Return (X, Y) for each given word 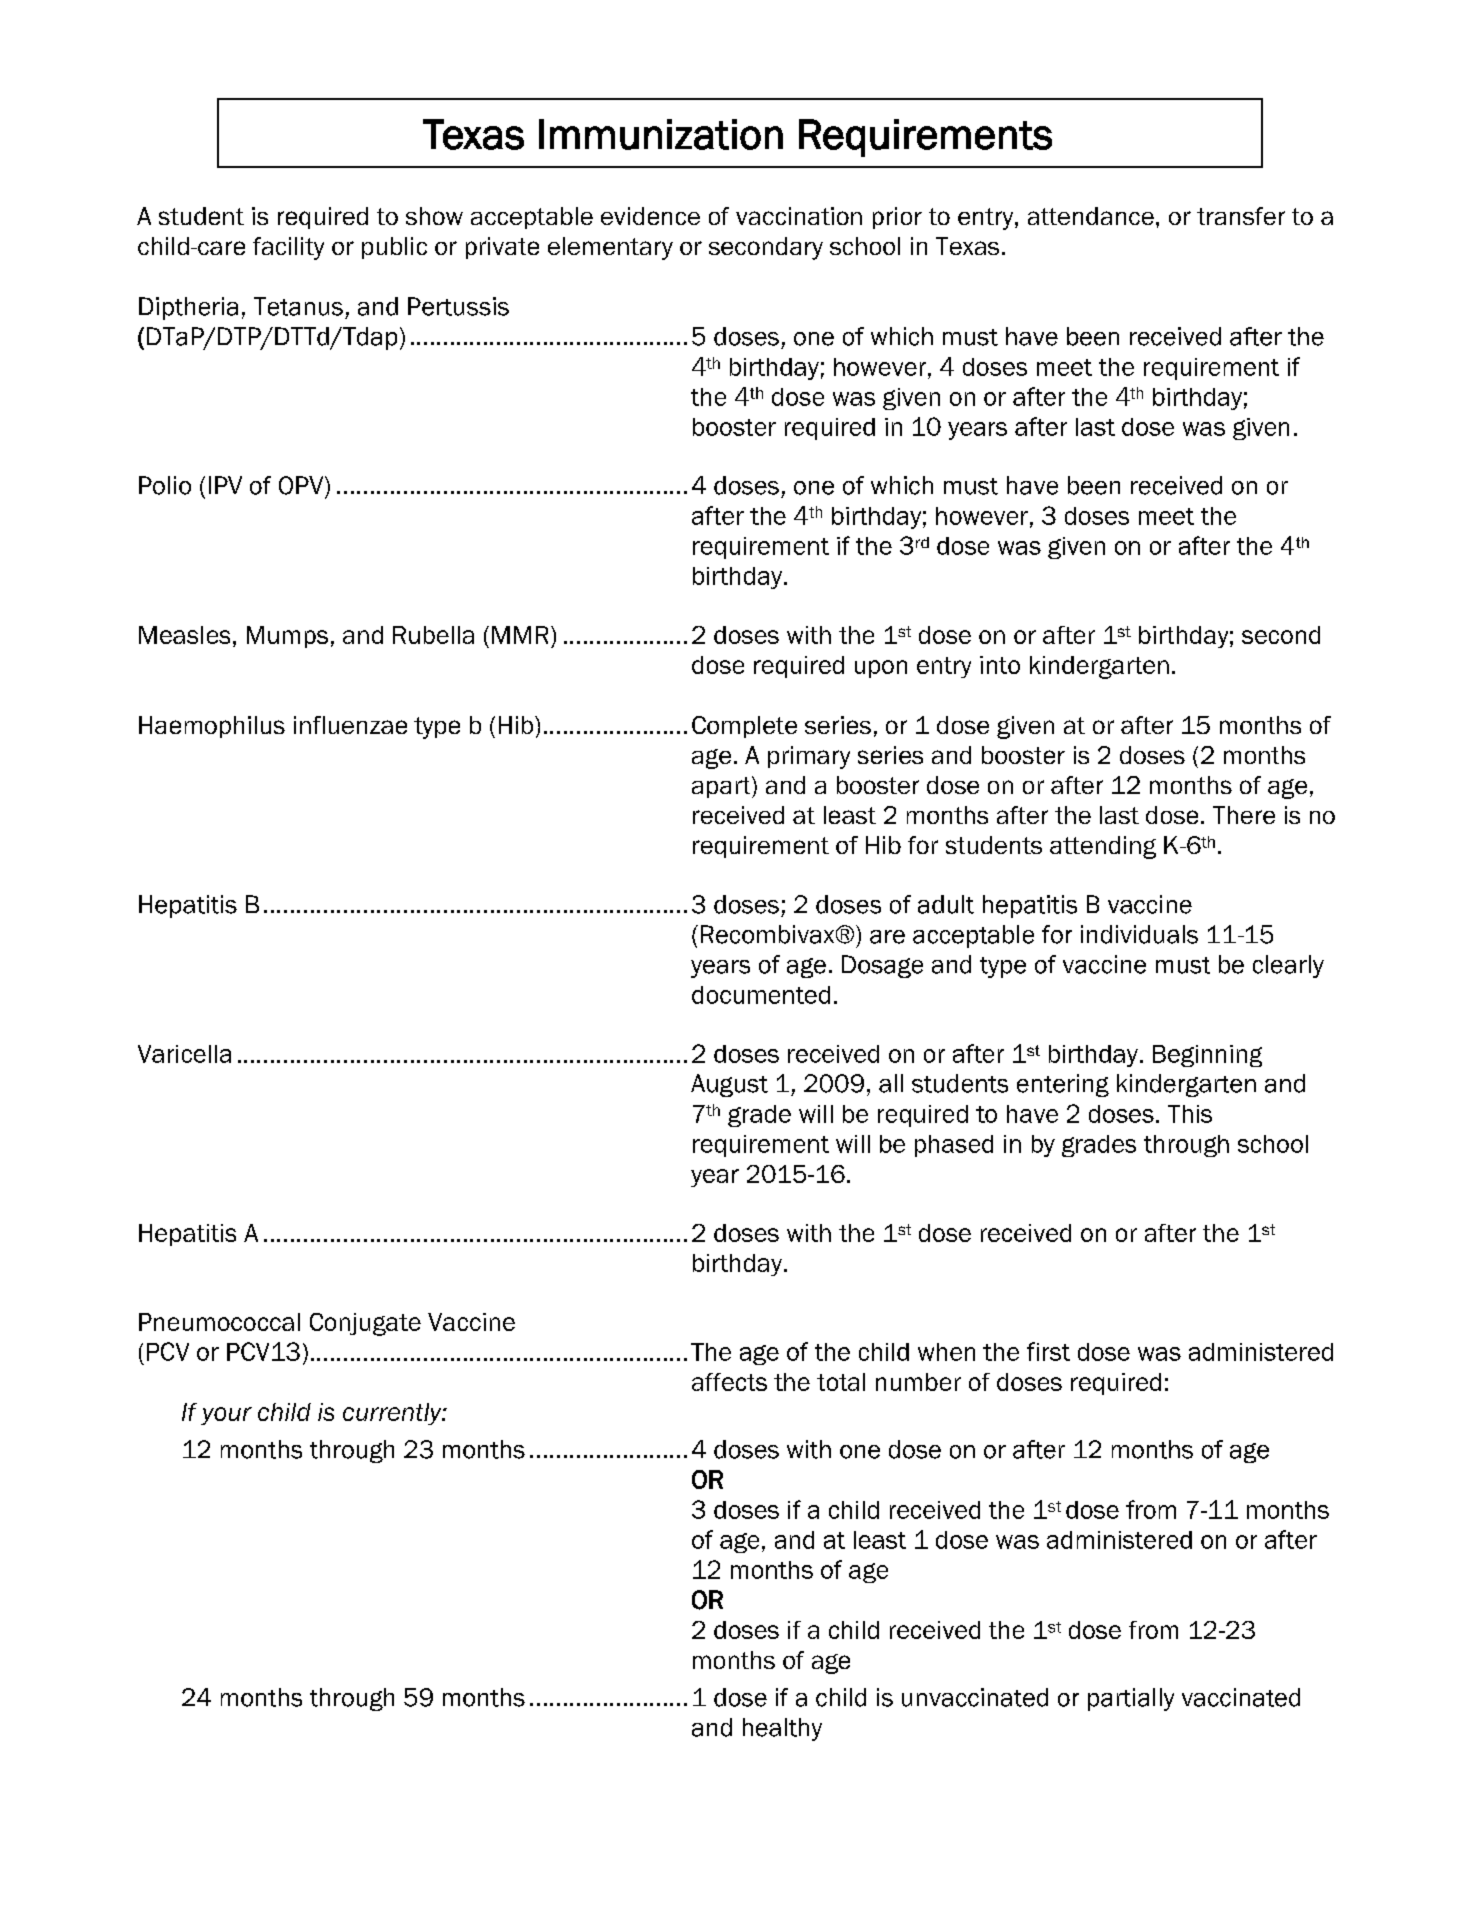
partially (1131, 1699)
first (1048, 1351)
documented (761, 995)
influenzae (350, 725)
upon (881, 669)
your (226, 1416)
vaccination (799, 216)
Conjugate (365, 1324)
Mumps (287, 637)
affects (729, 1382)
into (1000, 665)
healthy (782, 1729)
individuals (1139, 934)
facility (288, 248)
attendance (1091, 216)
